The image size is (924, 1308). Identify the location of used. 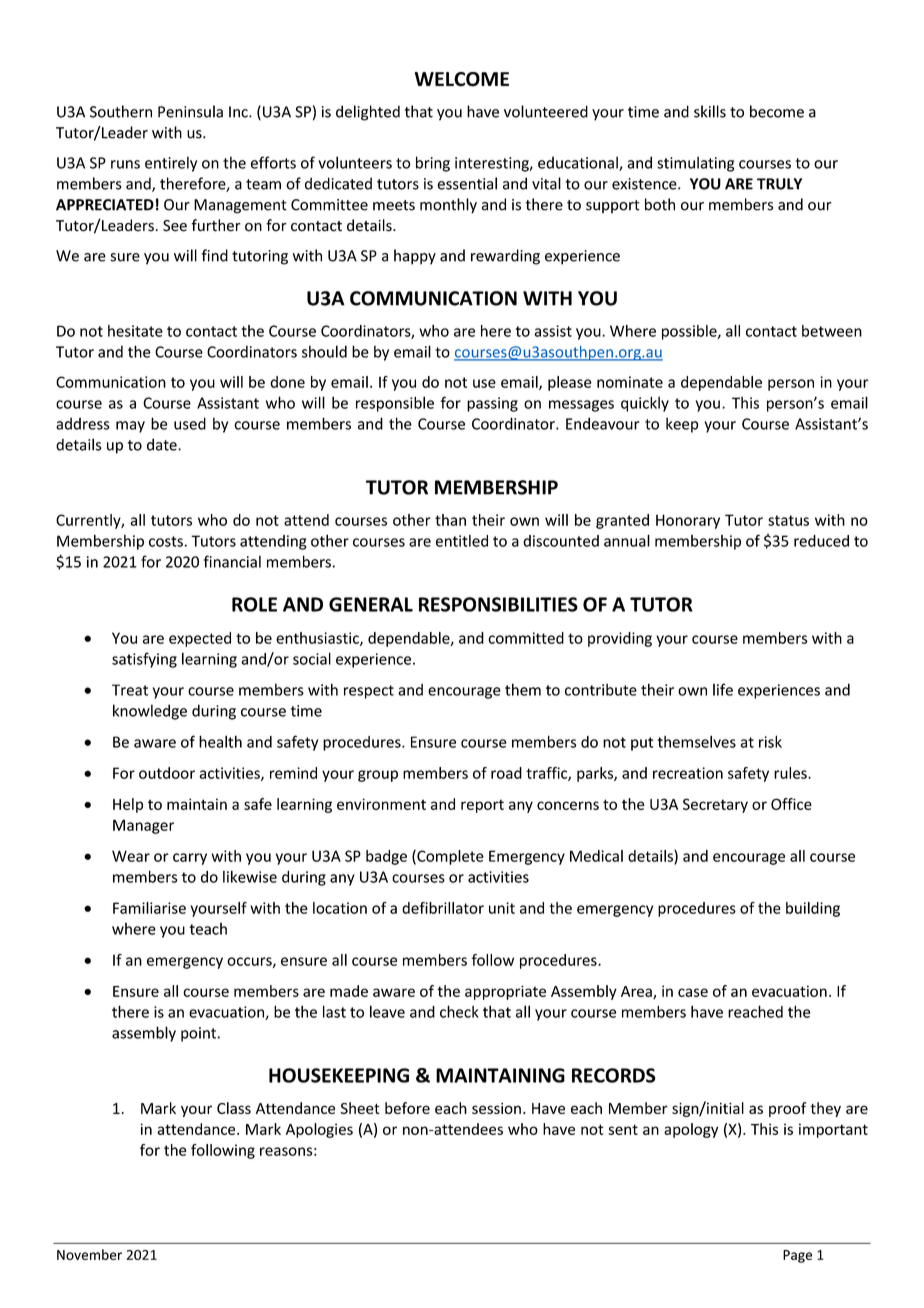
(190, 423).
